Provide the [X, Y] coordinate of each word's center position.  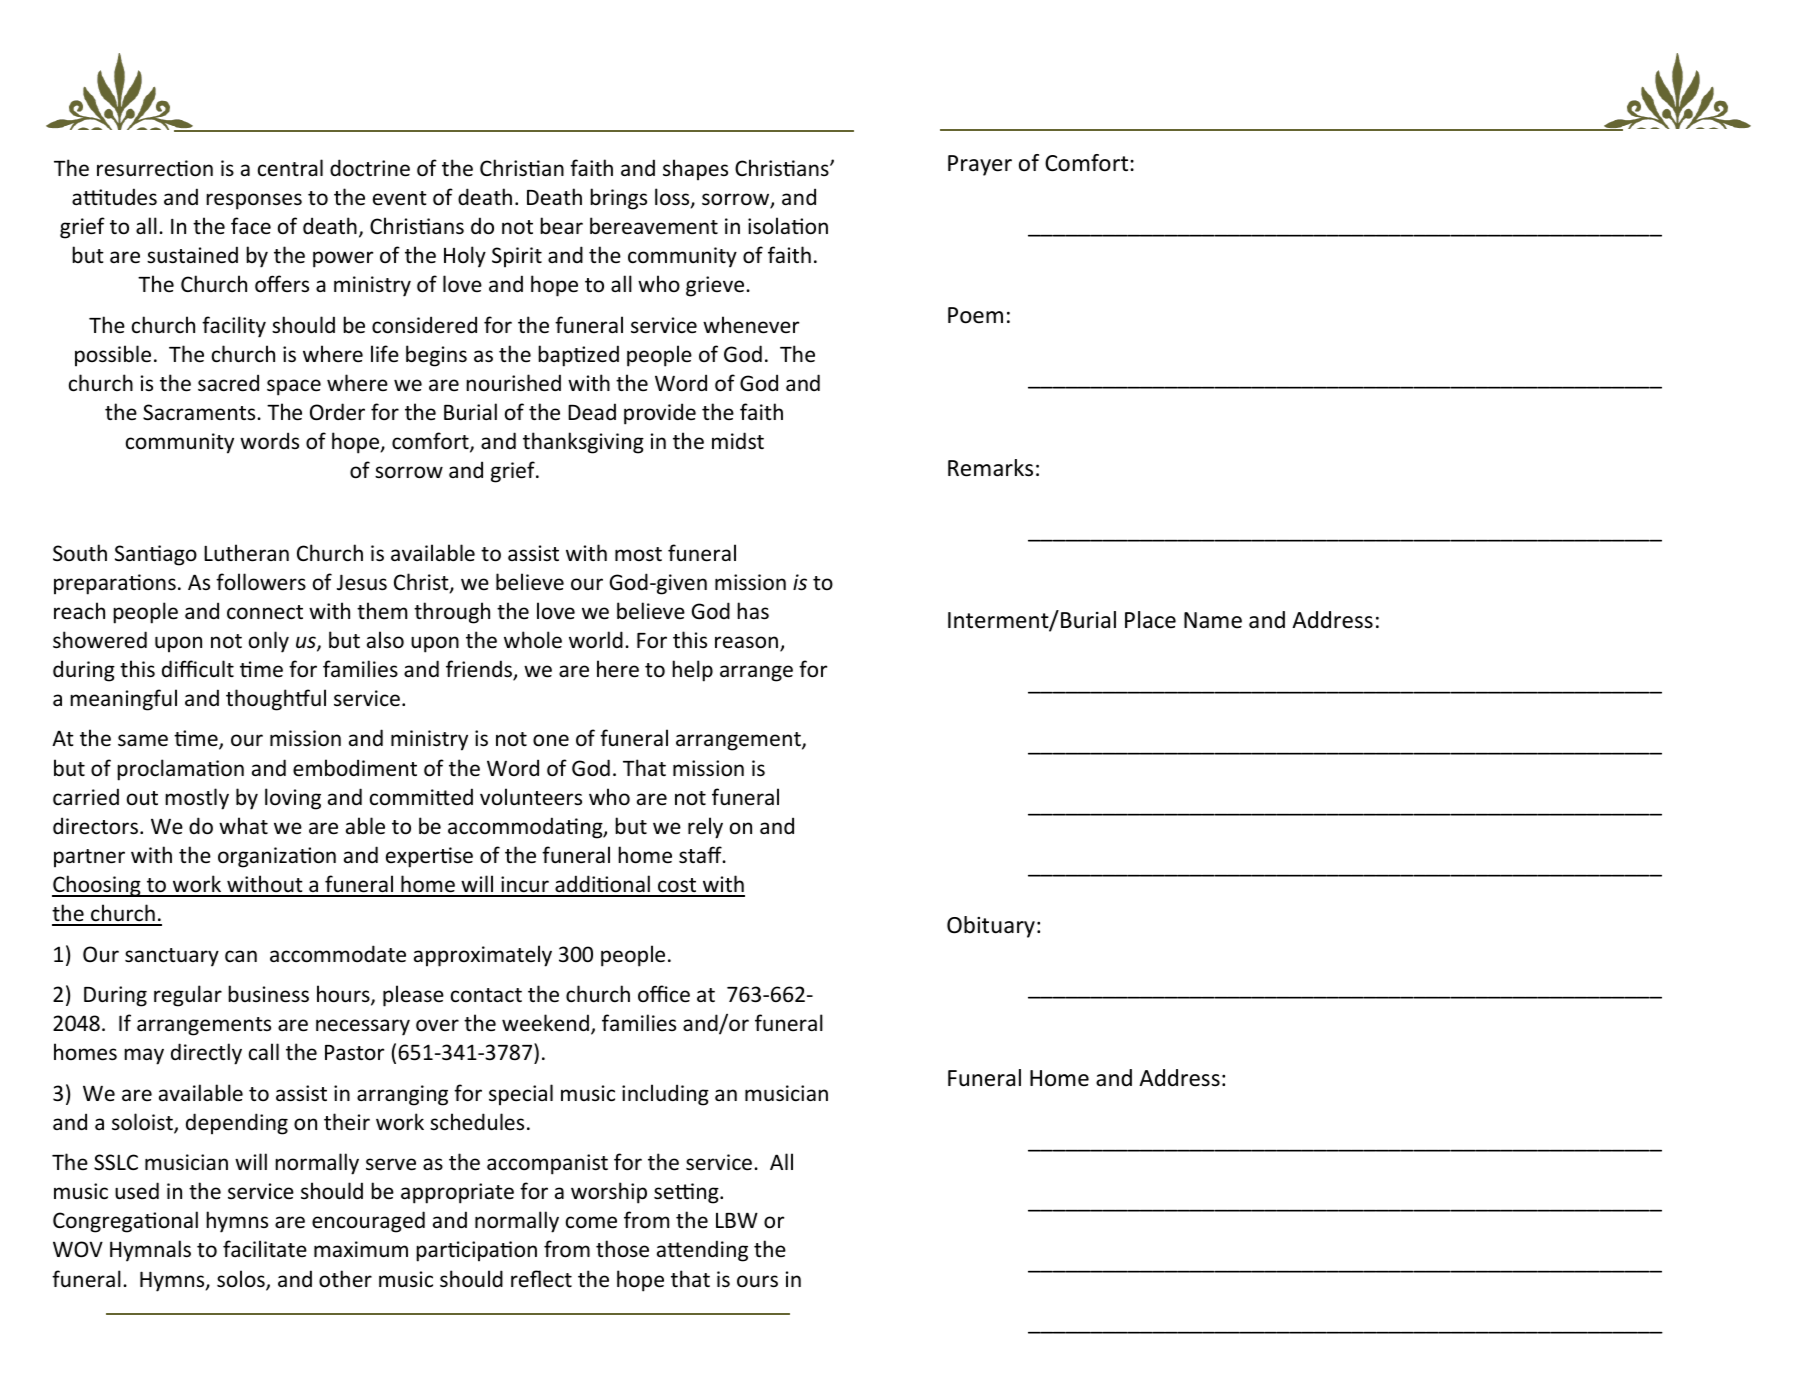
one [551, 740]
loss [673, 198]
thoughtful [276, 700]
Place [1150, 620]
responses [254, 201]
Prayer [980, 165]
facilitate [265, 1249]
